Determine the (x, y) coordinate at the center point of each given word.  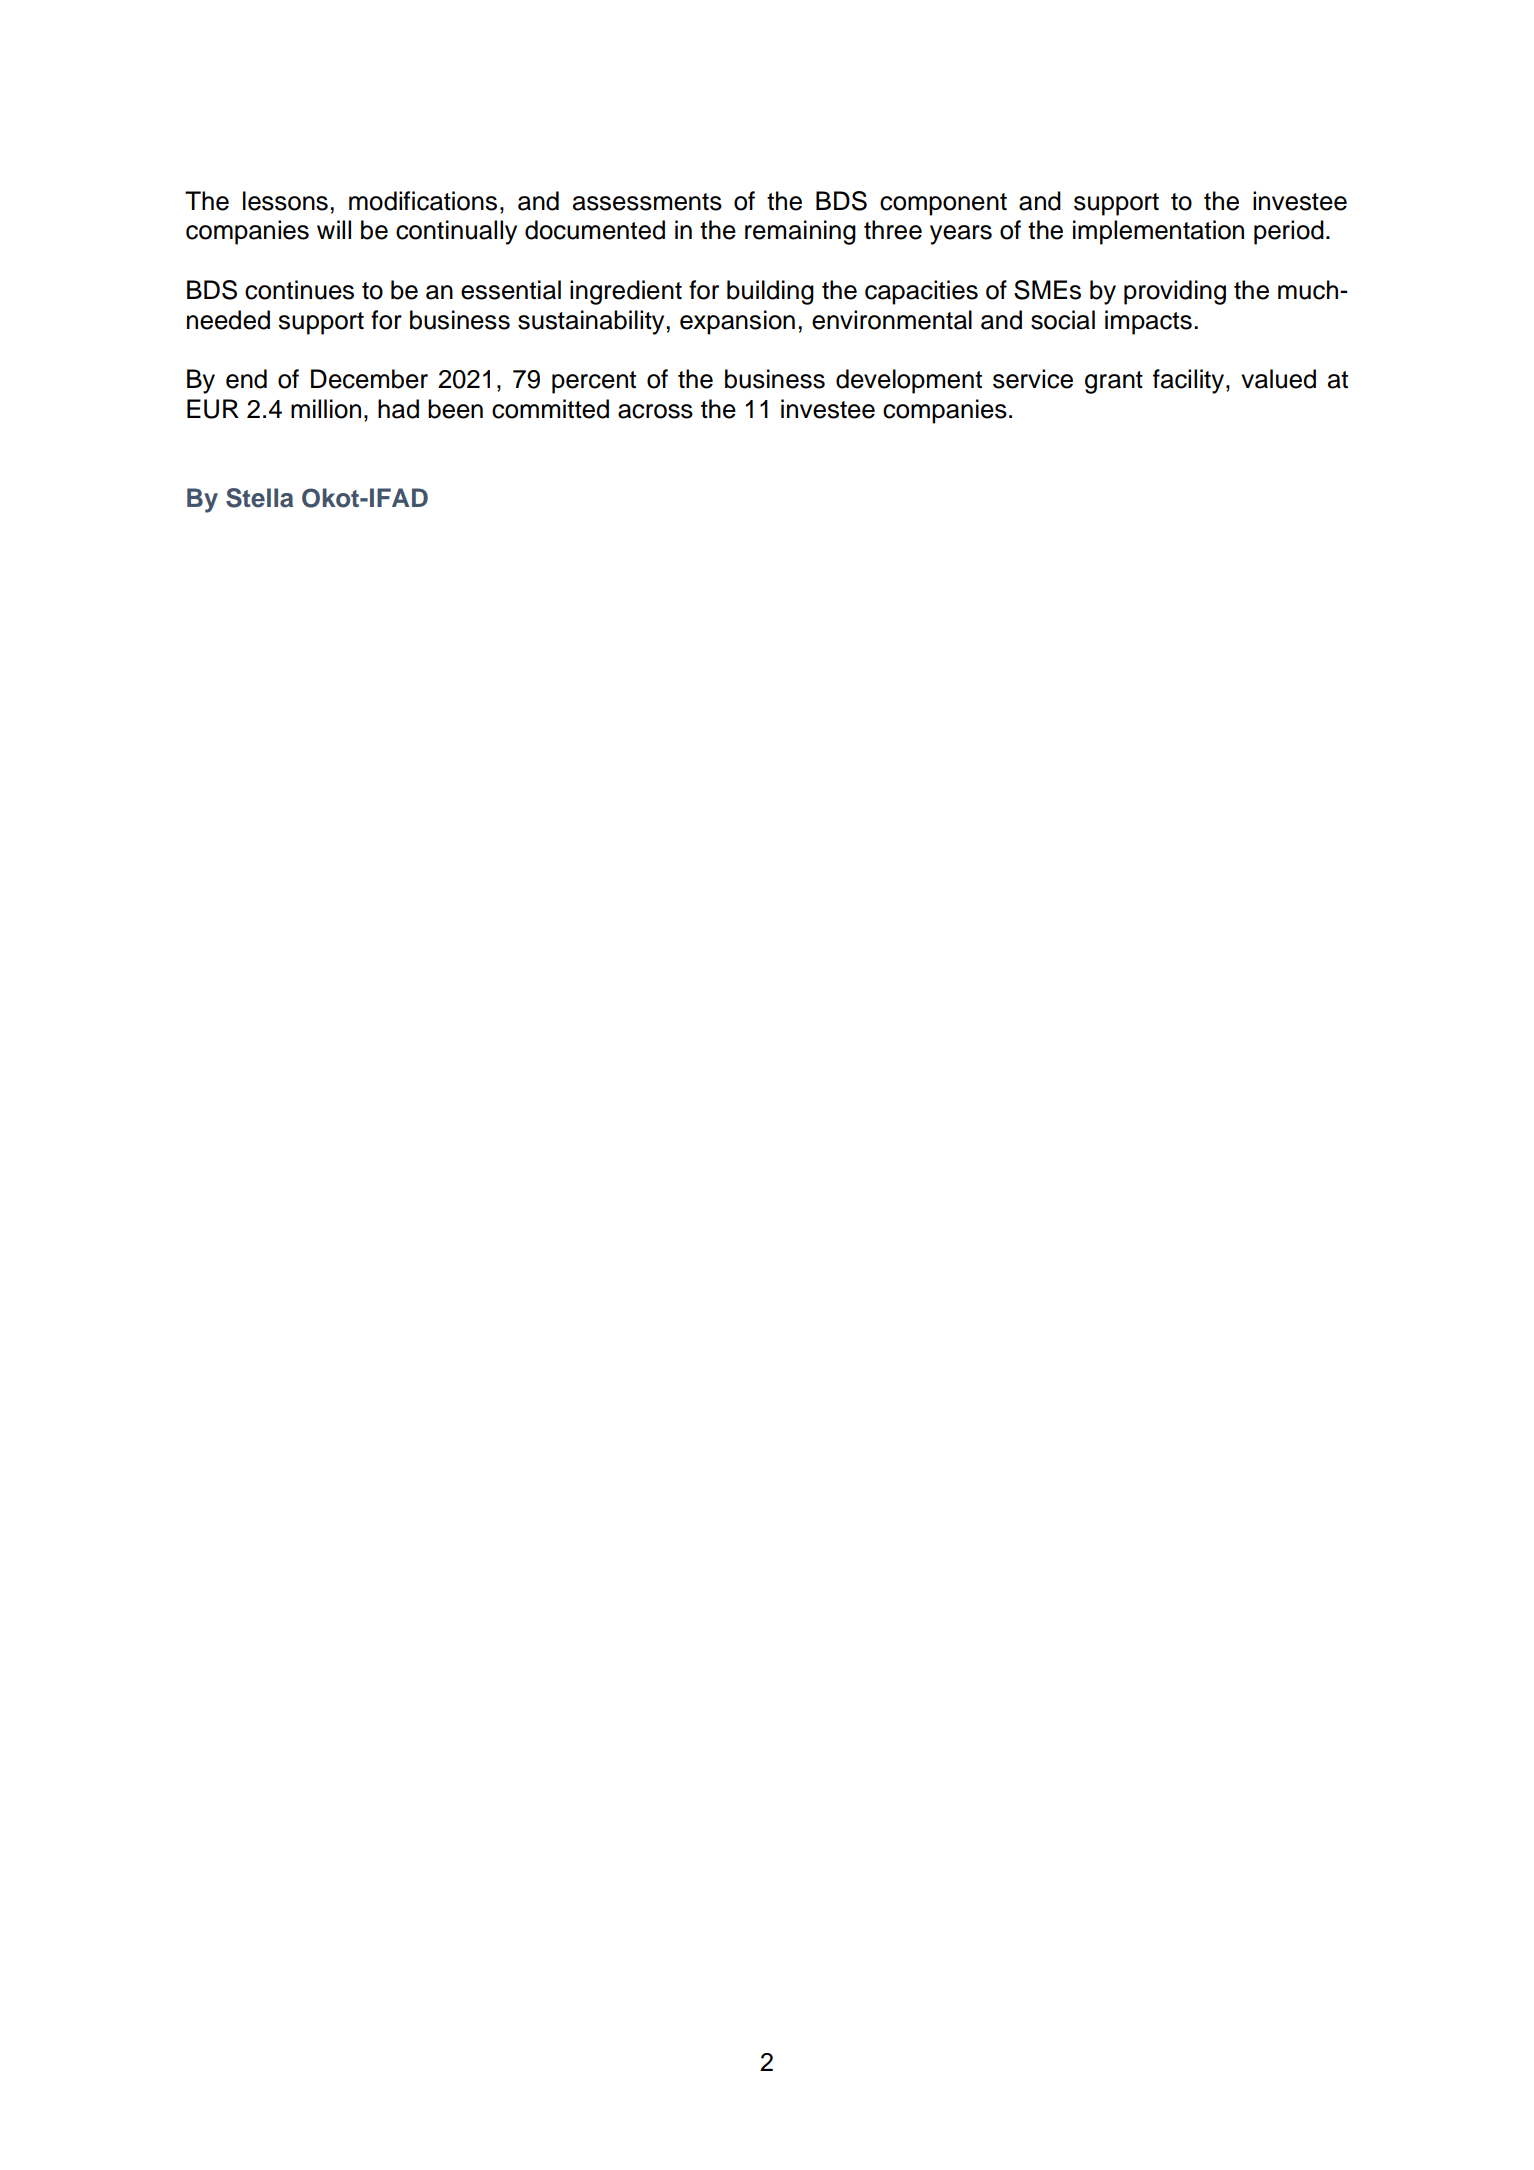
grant (1114, 382)
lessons (285, 201)
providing (1175, 292)
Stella (259, 498)
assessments (647, 202)
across (655, 411)
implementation (1158, 232)
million (326, 409)
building (770, 292)
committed (550, 409)
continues (299, 290)
